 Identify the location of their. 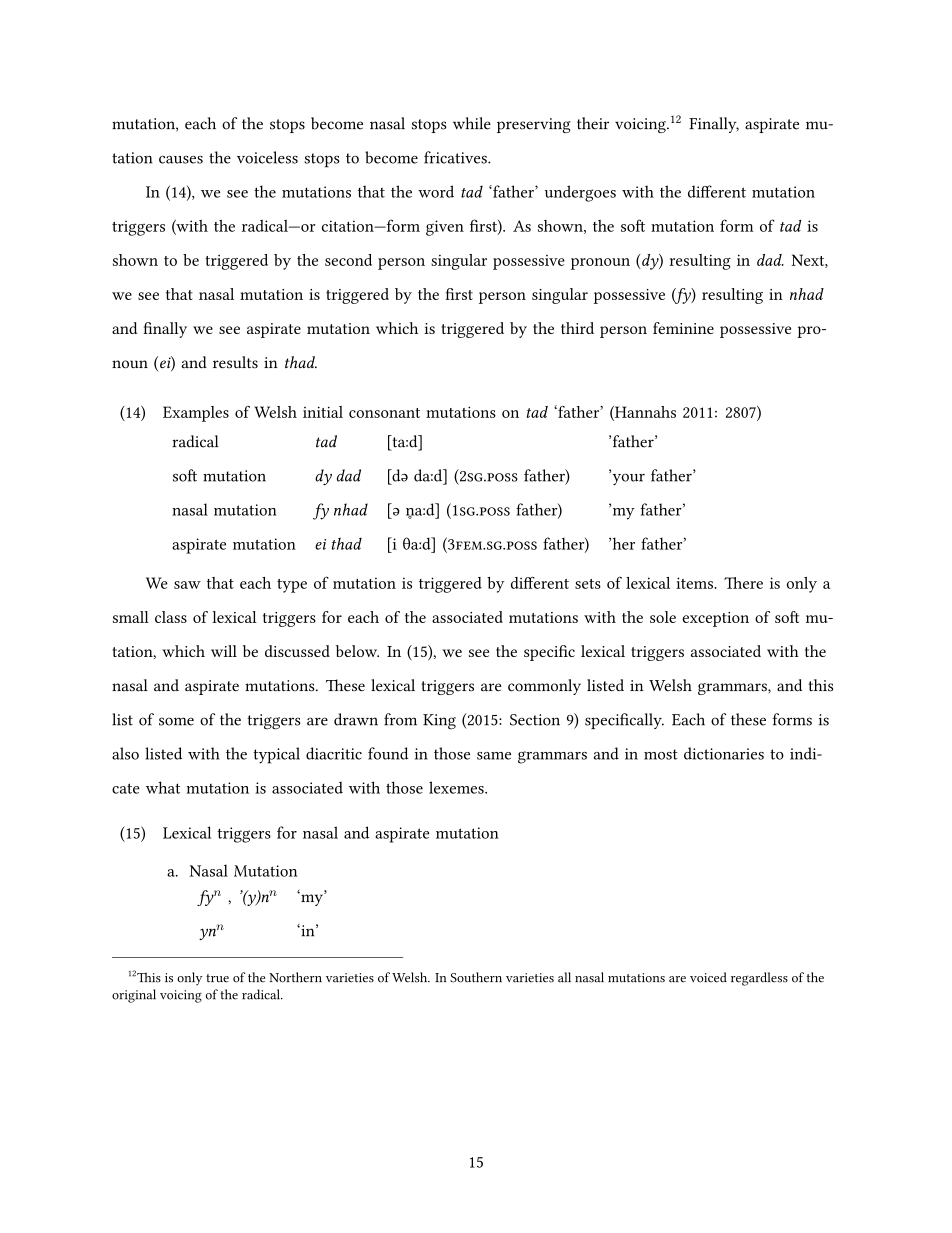
(593, 123).
